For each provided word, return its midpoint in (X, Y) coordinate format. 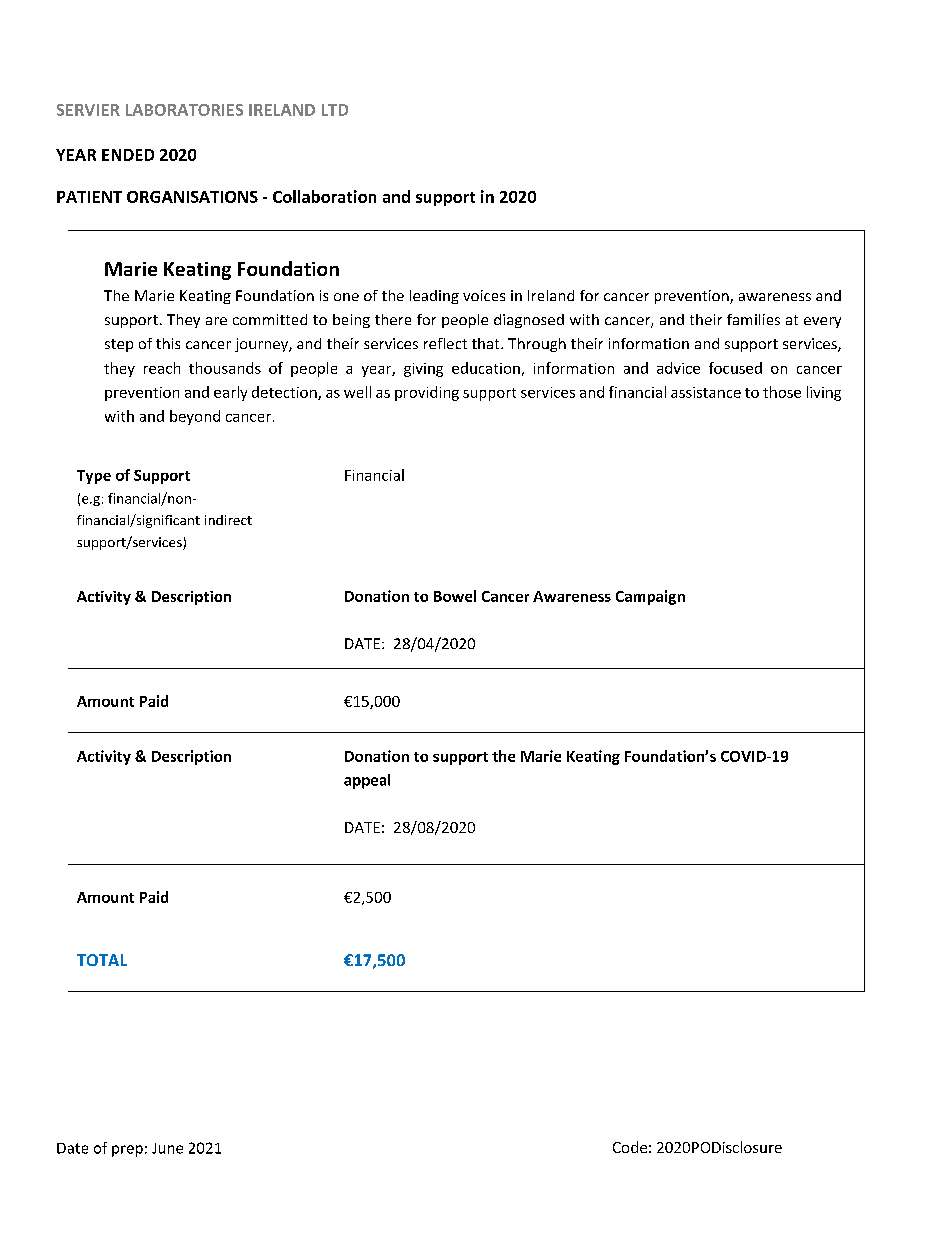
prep (127, 1151)
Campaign (650, 597)
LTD (335, 110)
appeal (367, 781)
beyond (195, 417)
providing (427, 393)
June (167, 1148)
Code (630, 1147)
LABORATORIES (184, 110)
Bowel (455, 596)
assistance (706, 392)
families (753, 319)
